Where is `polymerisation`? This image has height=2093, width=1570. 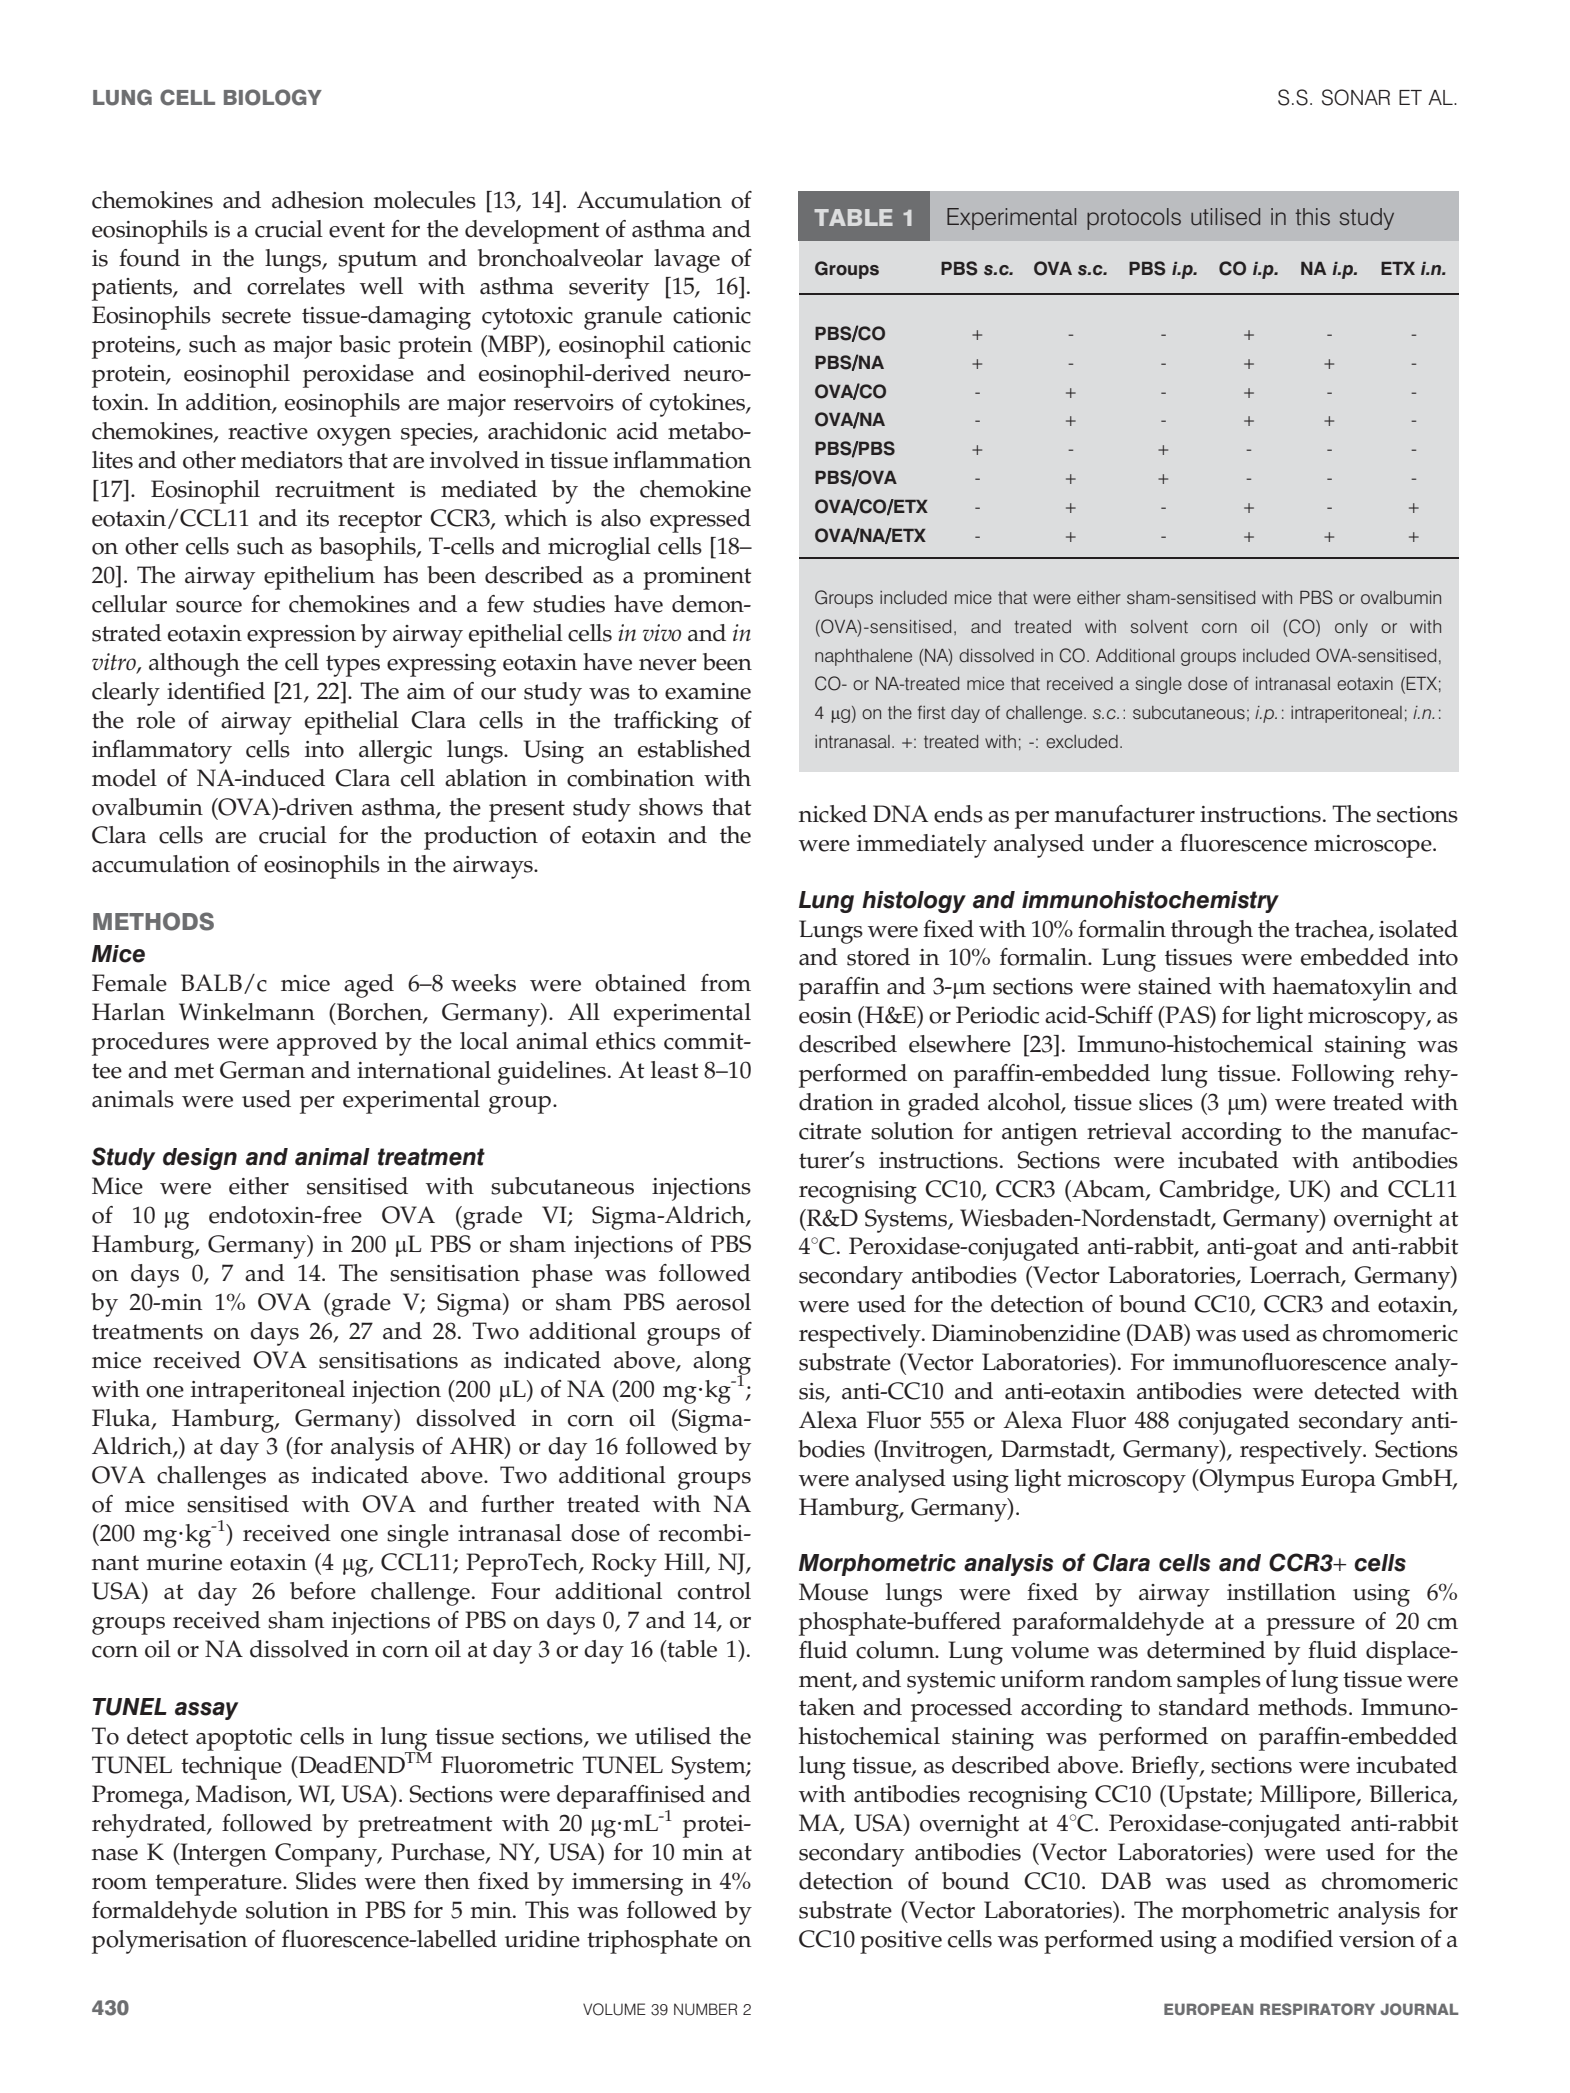 polymerisation is located at coordinates (169, 1942).
